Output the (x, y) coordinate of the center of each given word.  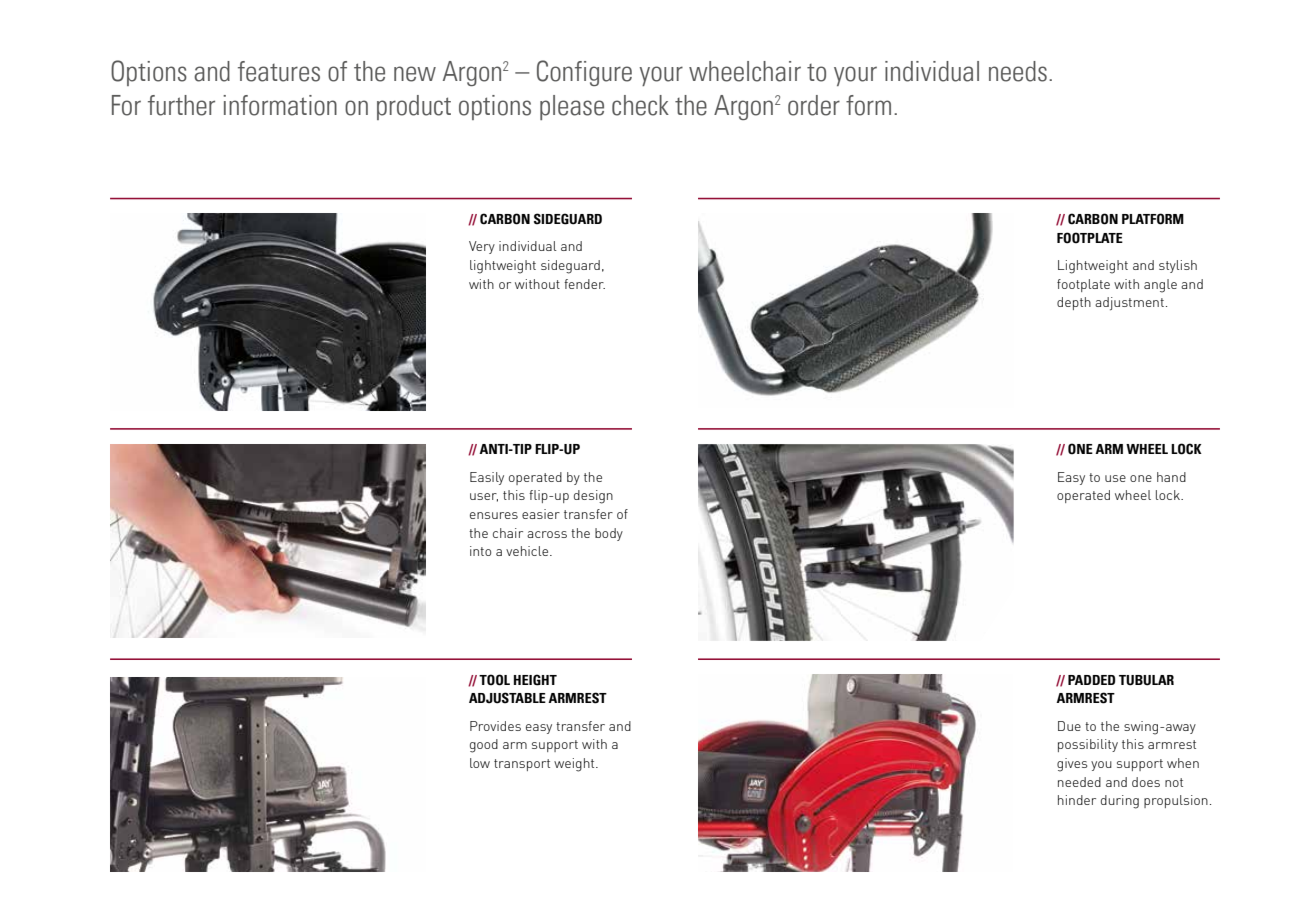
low (480, 763)
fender (584, 284)
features (279, 71)
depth (1074, 303)
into (480, 551)
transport (522, 765)
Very (482, 247)
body (609, 534)
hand (1171, 477)
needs (1018, 71)
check (640, 105)
